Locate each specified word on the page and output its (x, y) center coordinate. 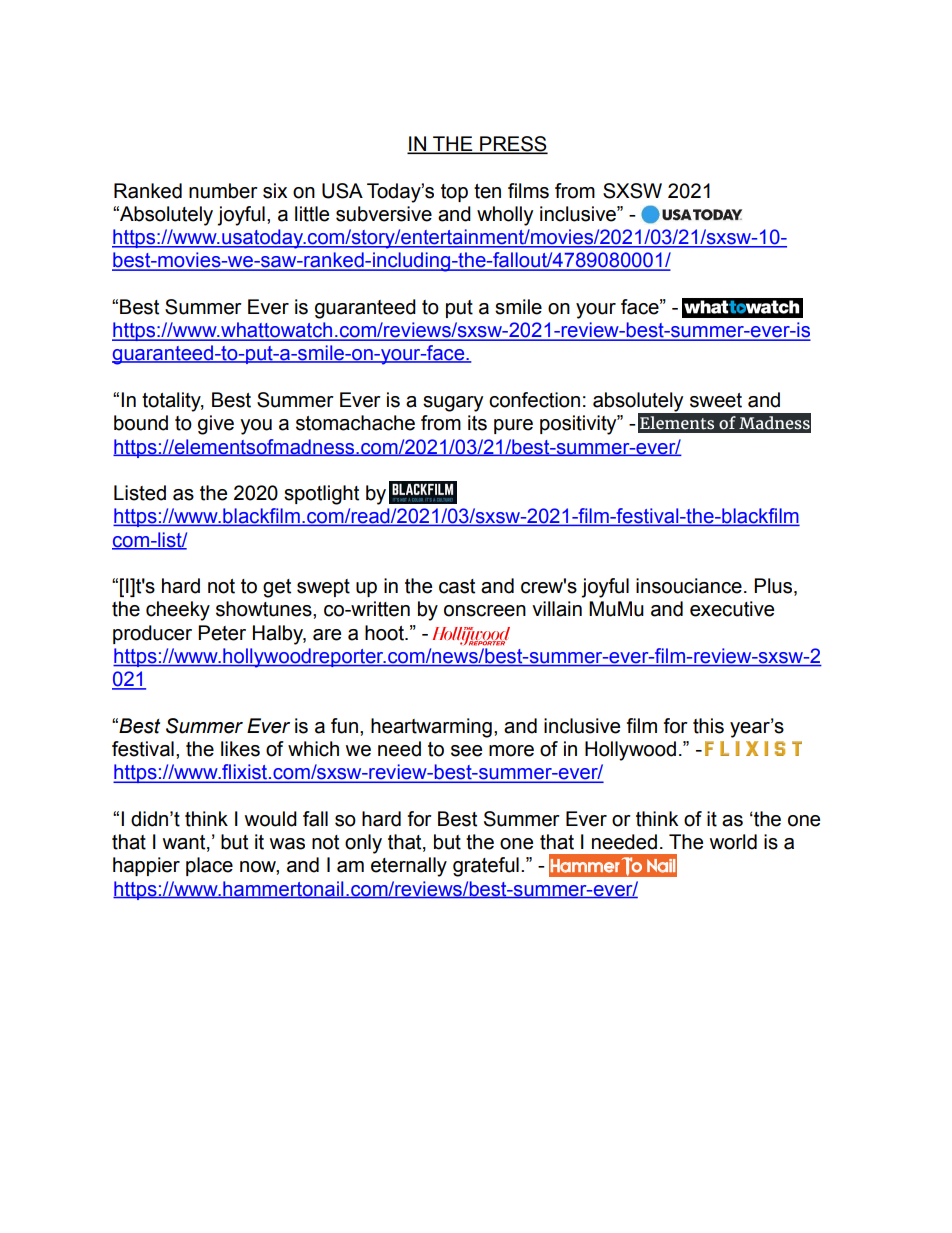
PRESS (513, 145)
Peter (222, 633)
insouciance (689, 586)
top (454, 193)
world (733, 842)
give (216, 425)
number (223, 191)
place (209, 866)
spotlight (321, 495)
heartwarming (431, 728)
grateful (486, 867)
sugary (453, 404)
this (708, 726)
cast (457, 586)
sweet (716, 400)
